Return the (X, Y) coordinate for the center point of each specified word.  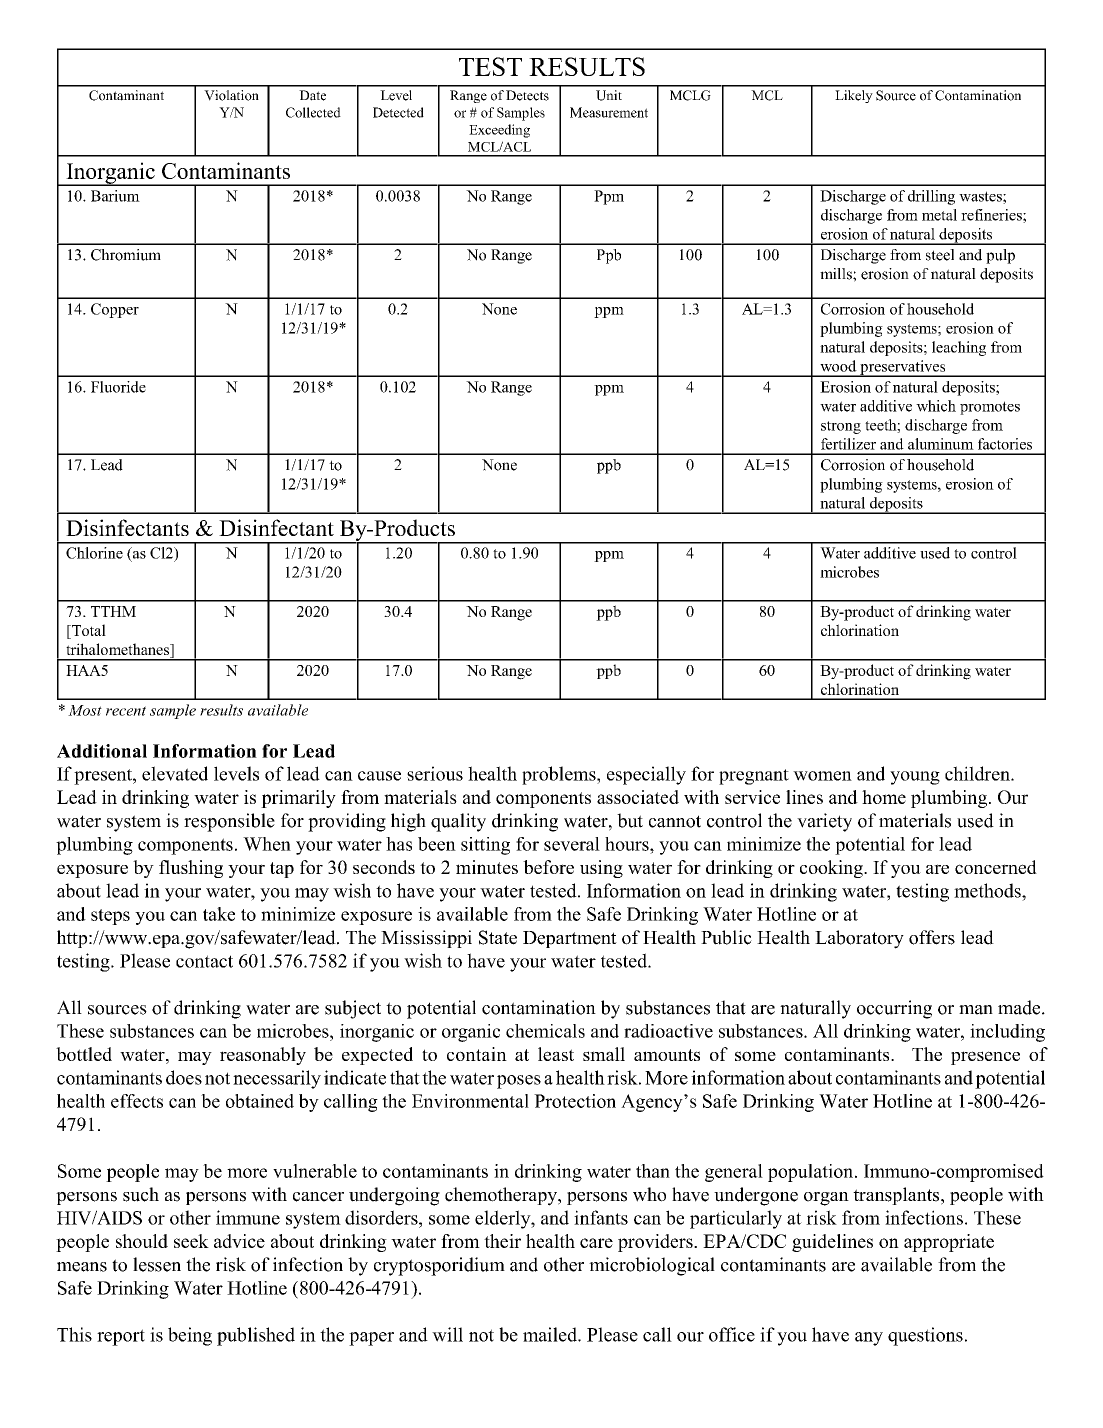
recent (126, 711)
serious (435, 773)
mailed (551, 1334)
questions (925, 1336)
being (190, 1336)
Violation (231, 95)
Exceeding (499, 131)
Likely (854, 96)
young (915, 778)
